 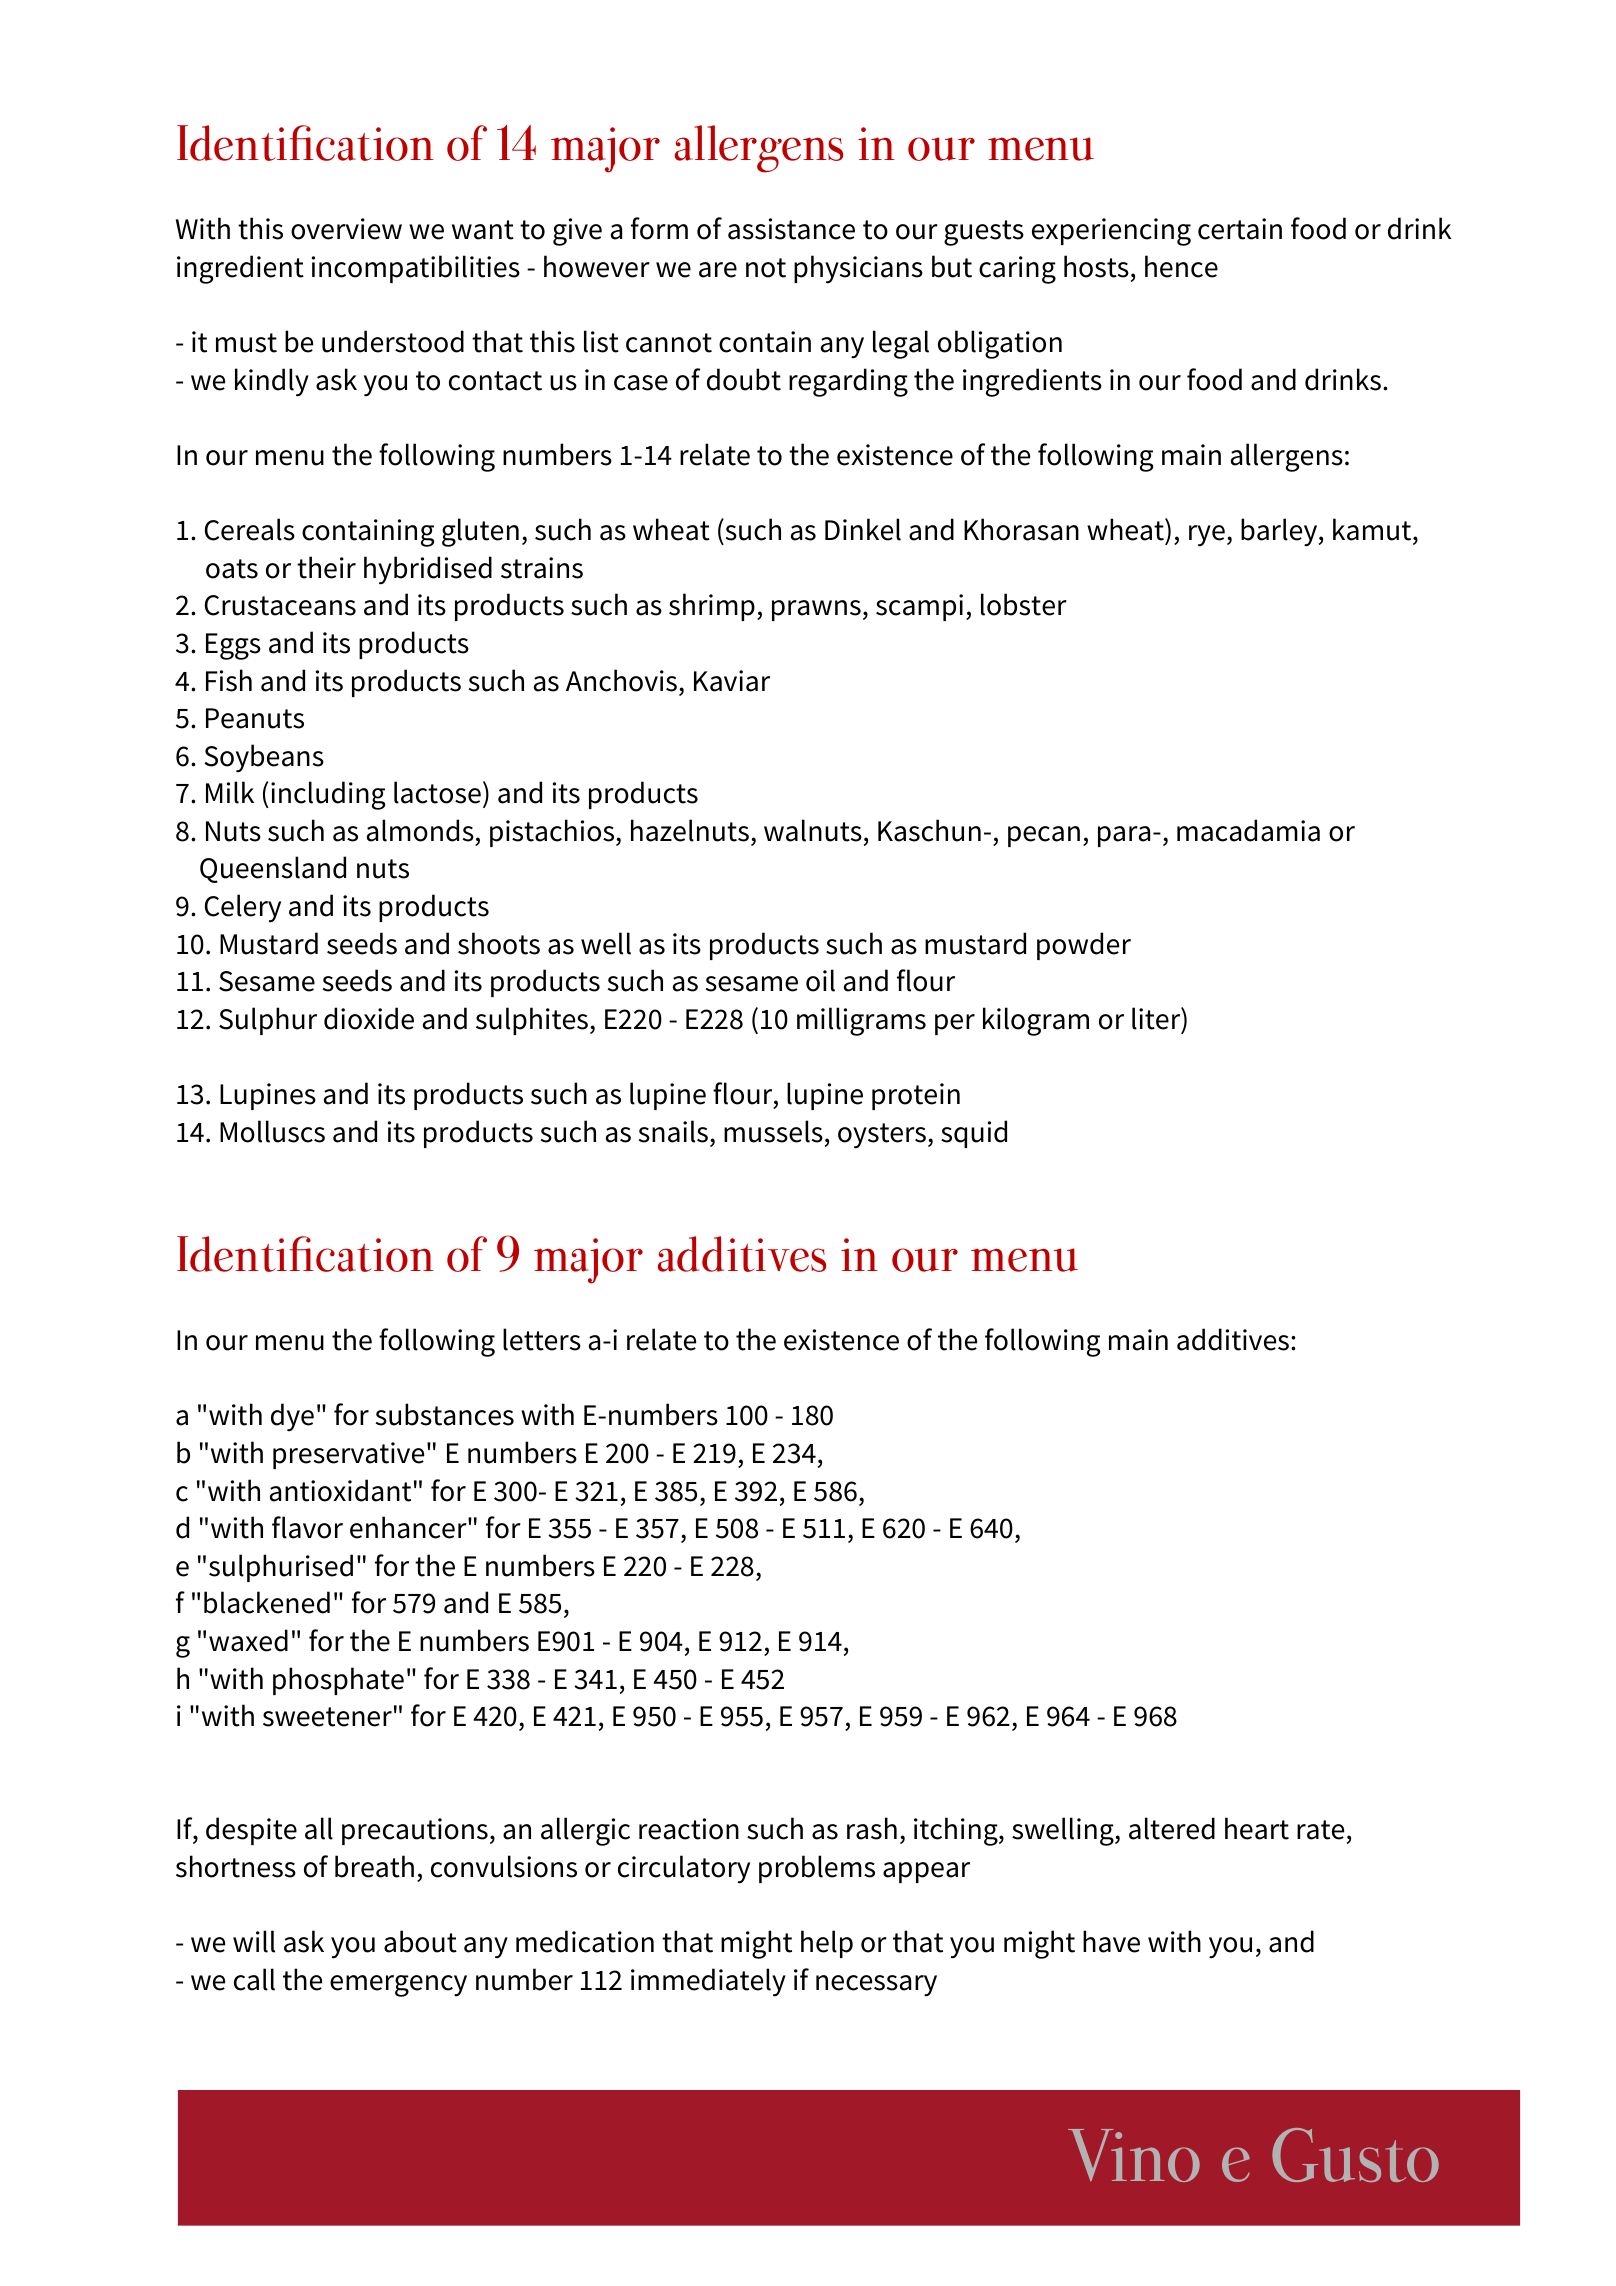 I want to click on assistance, so click(x=791, y=229).
